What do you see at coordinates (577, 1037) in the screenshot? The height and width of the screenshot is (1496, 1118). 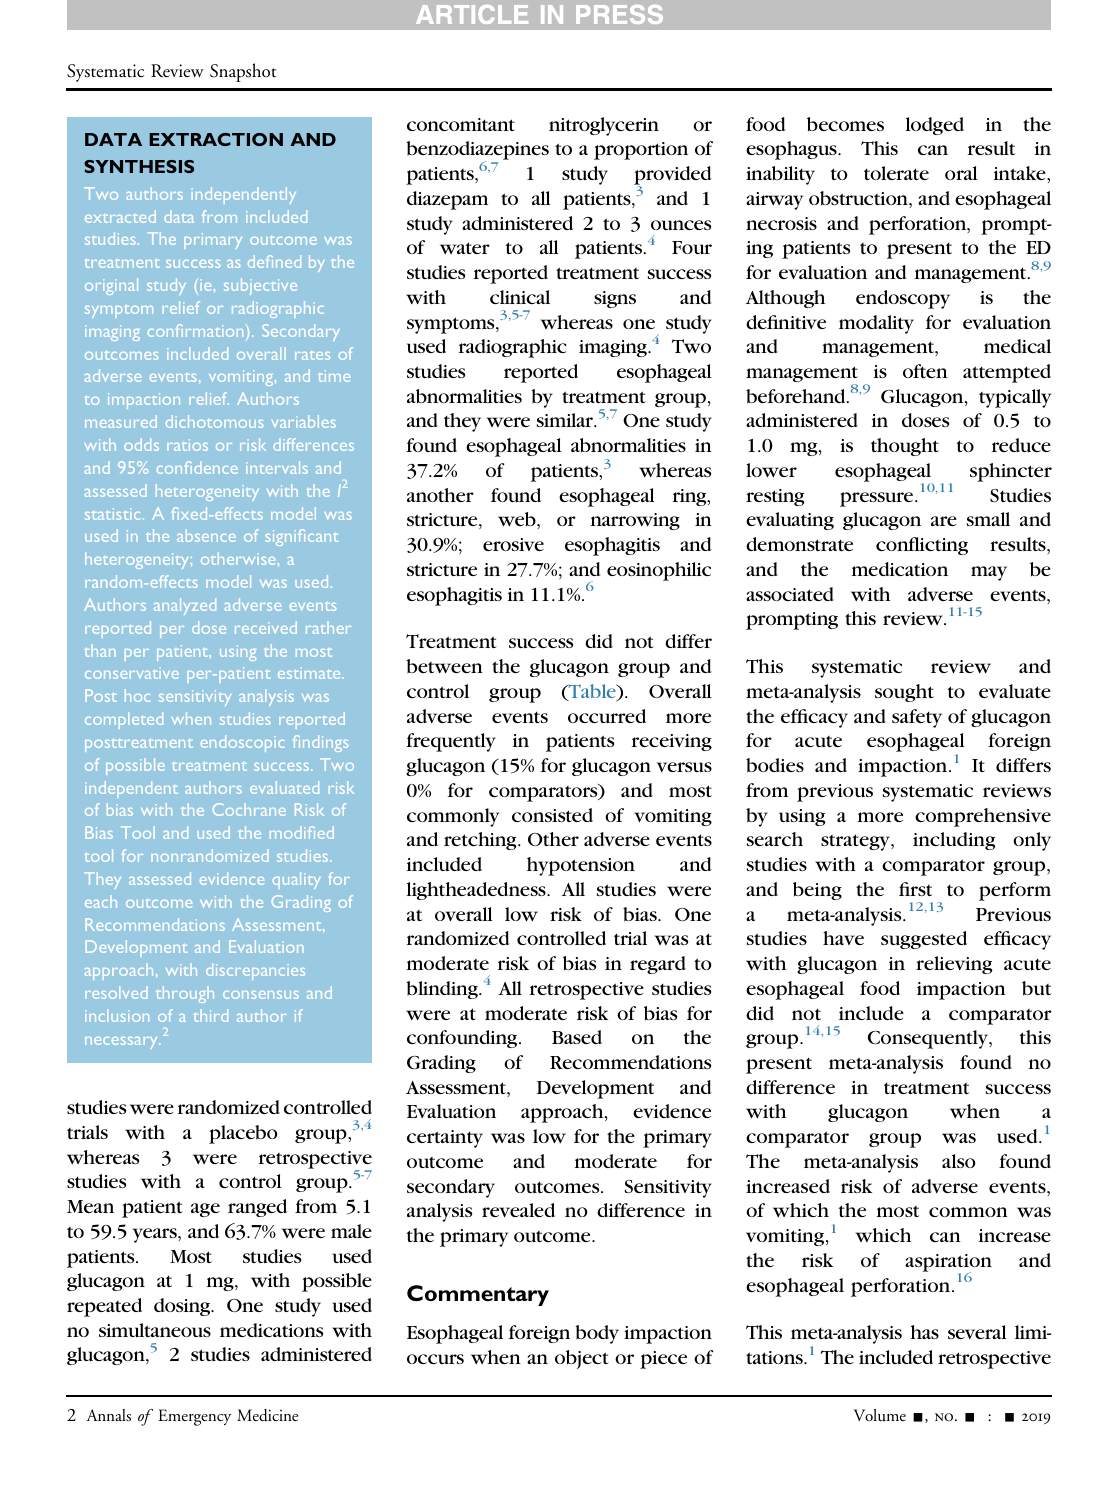 I see `Based` at bounding box center [577, 1037].
